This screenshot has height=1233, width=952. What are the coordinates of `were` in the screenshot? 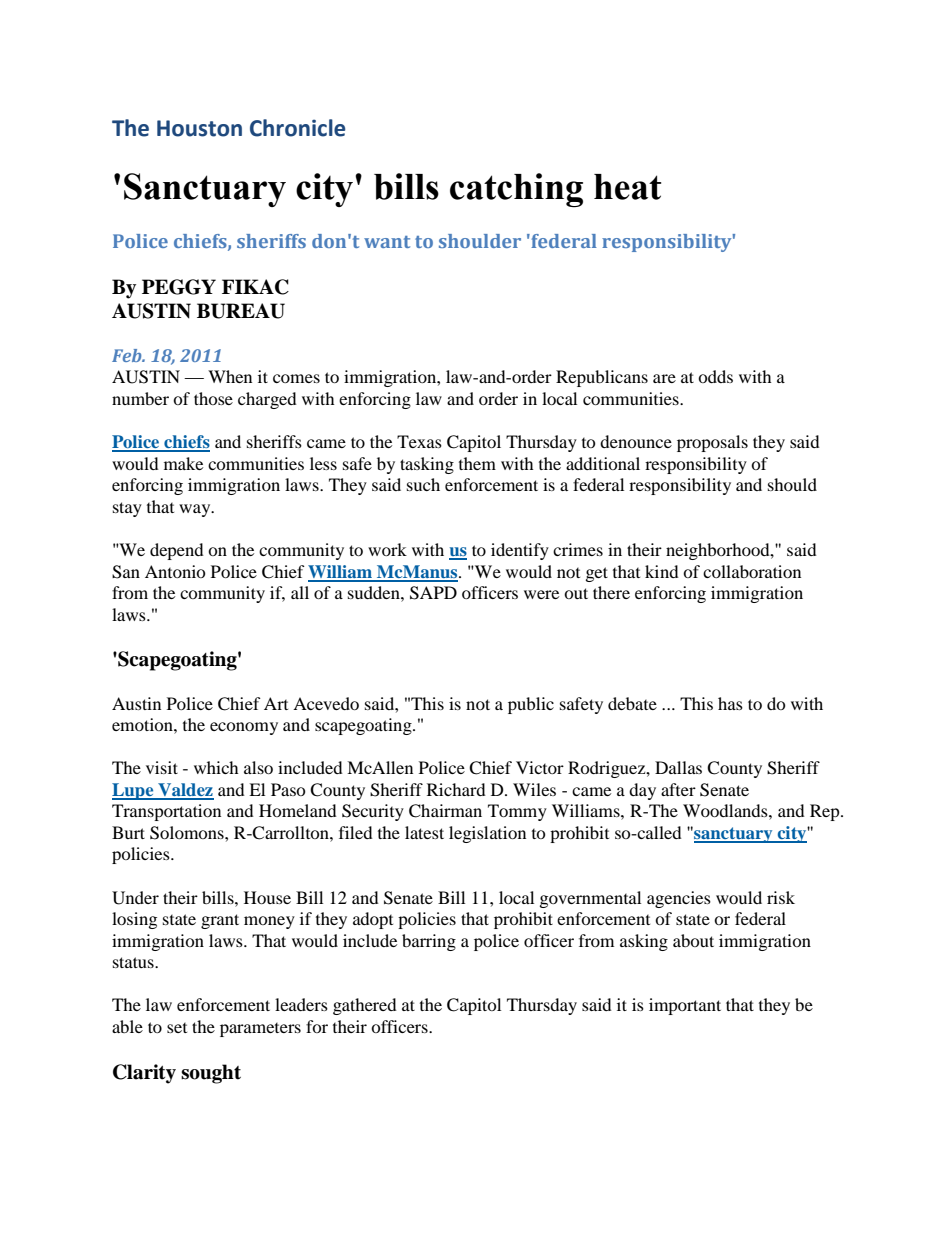 It's located at (541, 594).
